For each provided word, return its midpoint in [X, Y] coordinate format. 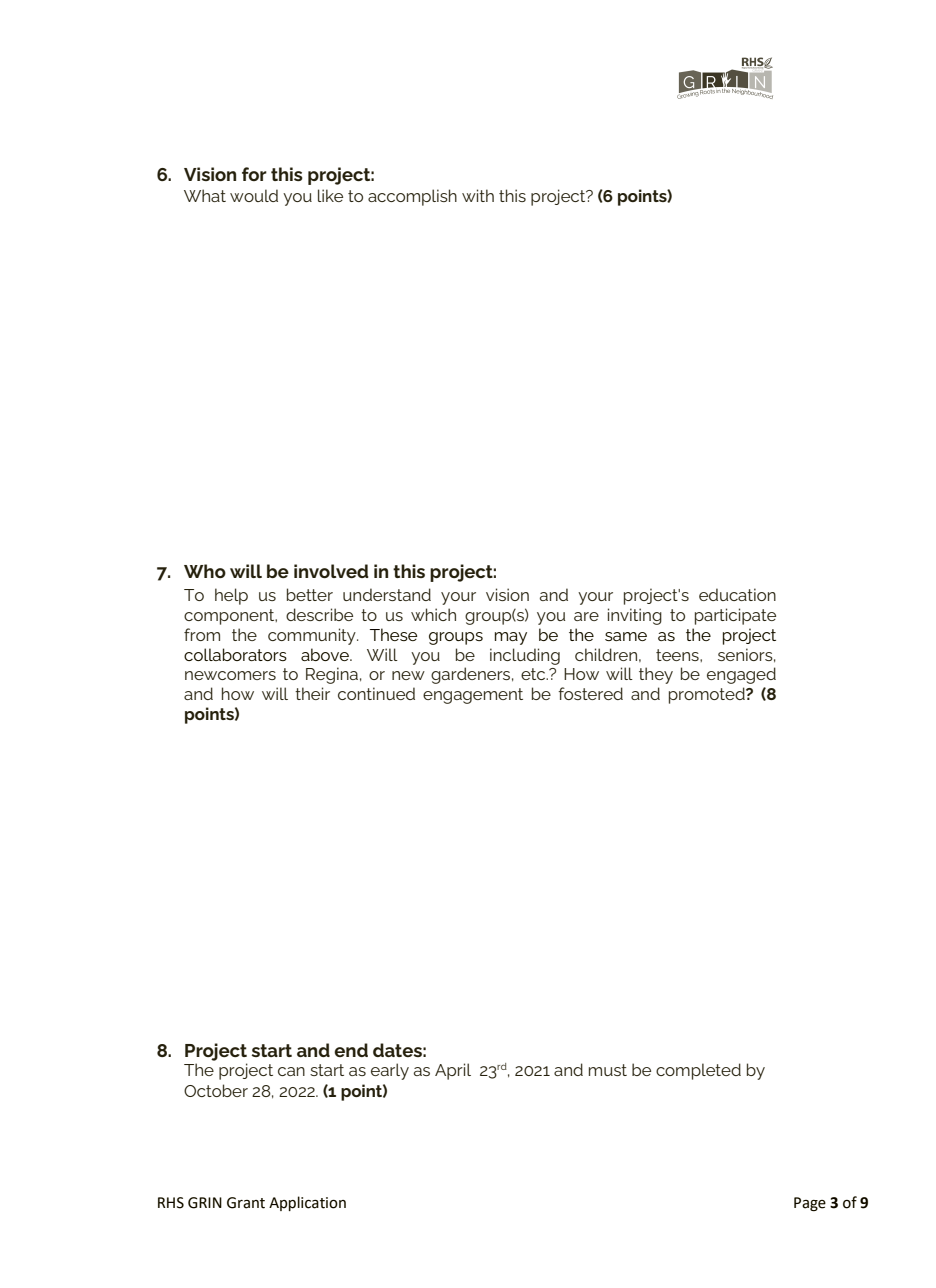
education [737, 594]
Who [205, 571]
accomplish [412, 197]
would [254, 195]
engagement [473, 696]
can [291, 1071]
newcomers [230, 675]
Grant [246, 1203]
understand [387, 594]
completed [698, 1071]
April [453, 1071]
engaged [741, 675]
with [478, 195]
